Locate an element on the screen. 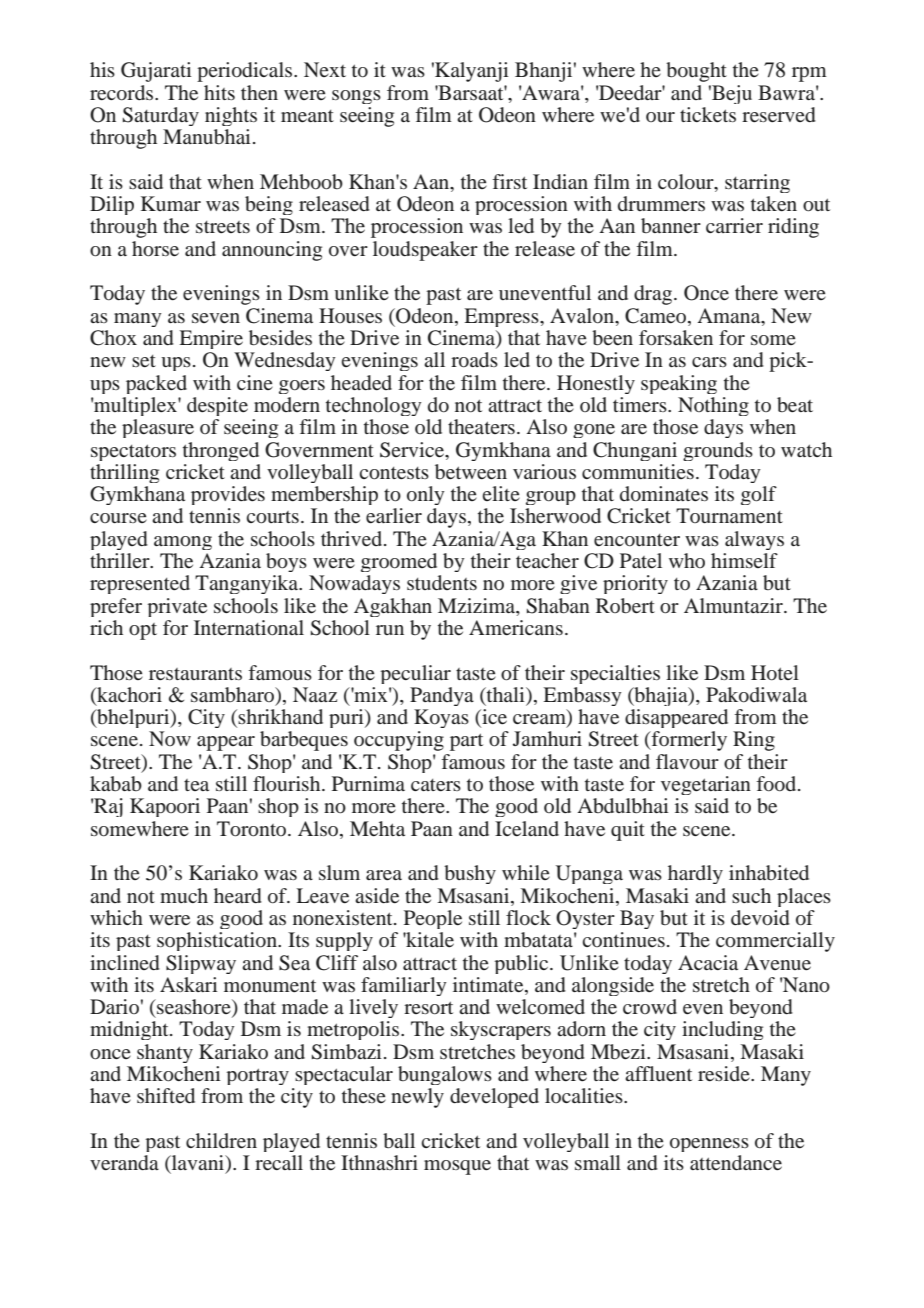  Empire is located at coordinates (211, 339).
